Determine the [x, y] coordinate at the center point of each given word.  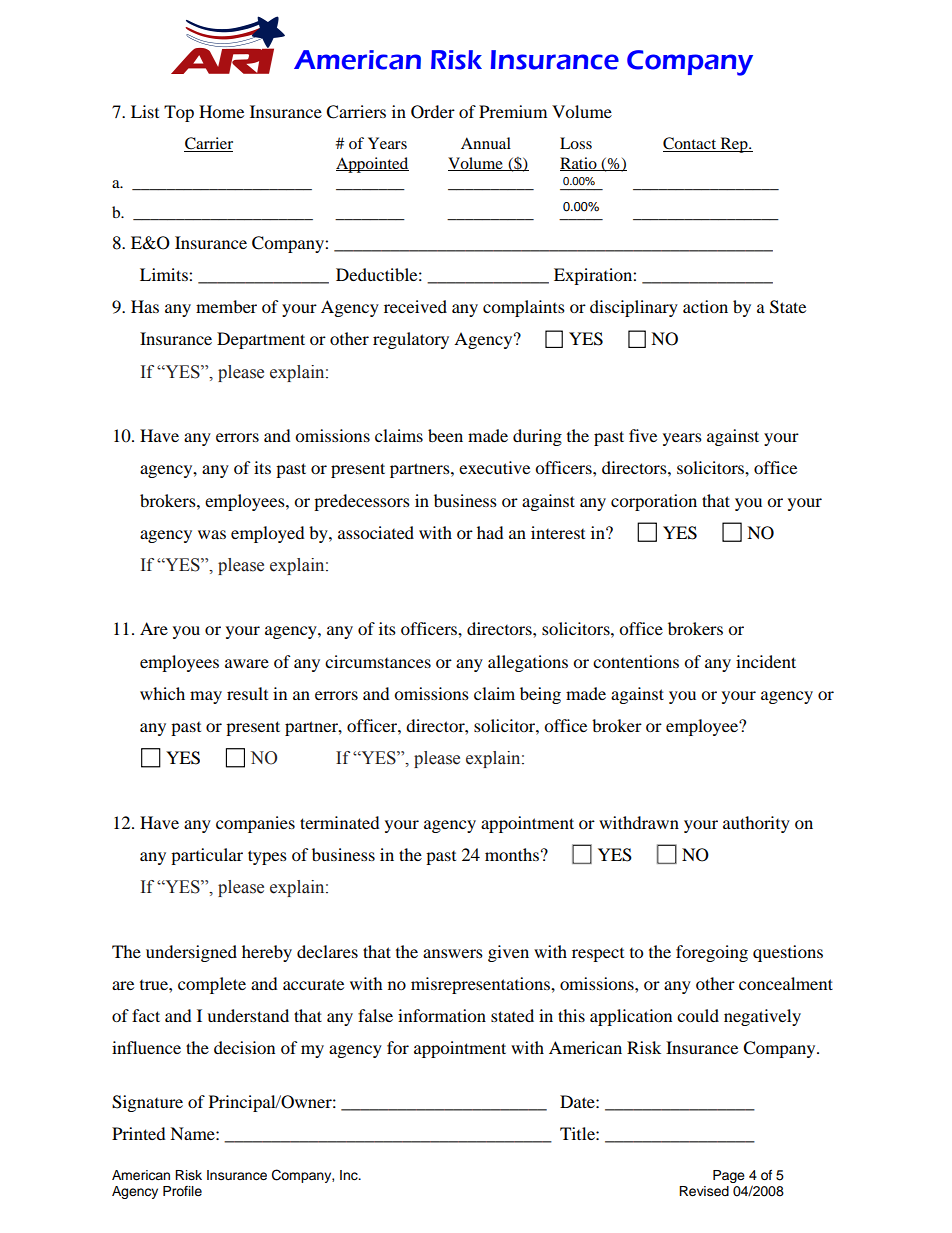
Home [221, 111]
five [643, 435]
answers [453, 953]
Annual [486, 143]
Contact [691, 144]
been [445, 435]
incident [766, 661]
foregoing [712, 953]
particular [207, 856]
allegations [528, 663]
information [442, 1015]
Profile [182, 1191]
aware [247, 663]
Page [729, 1176]
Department [261, 340]
